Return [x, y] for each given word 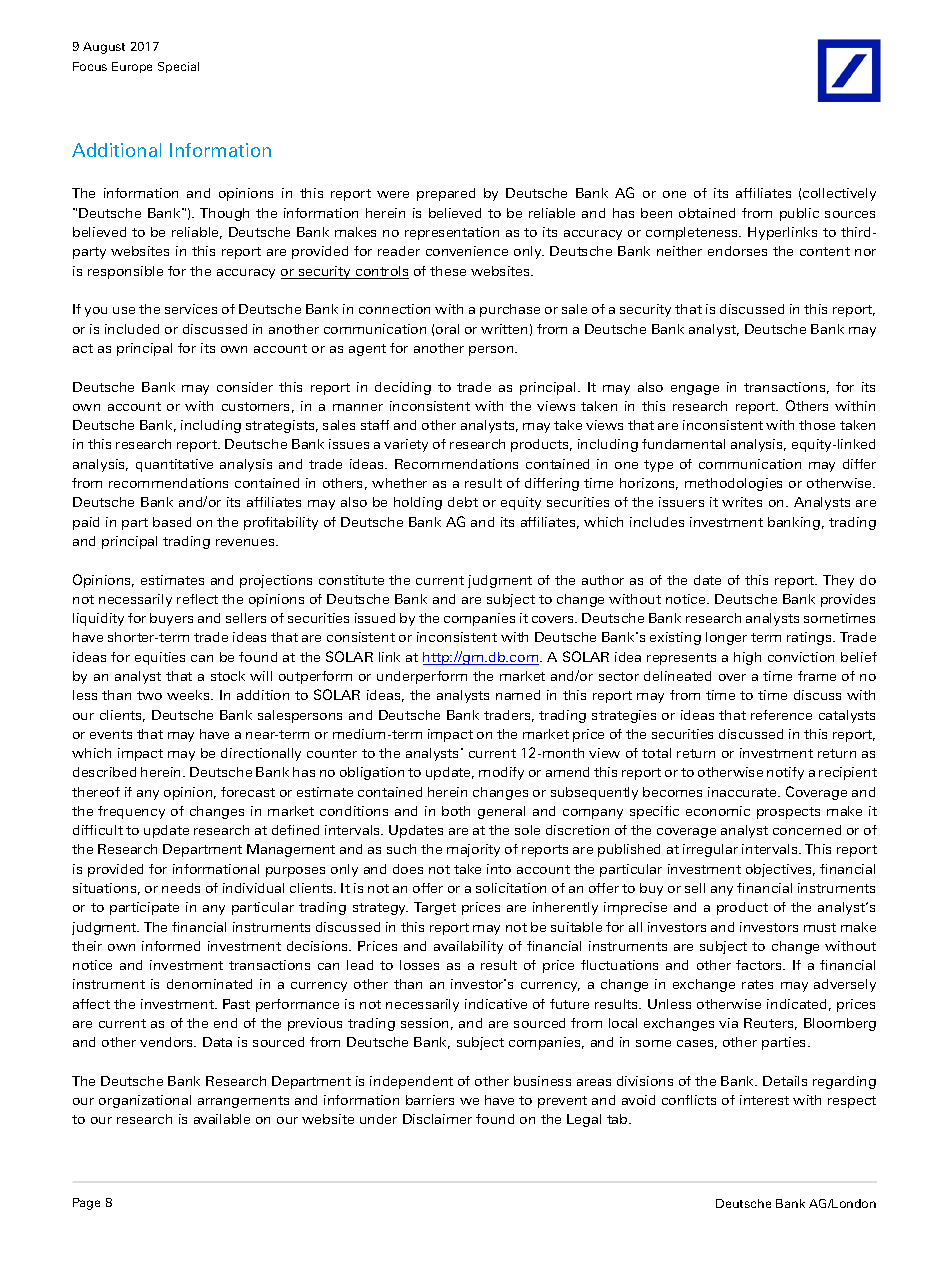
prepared [446, 194]
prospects [788, 813]
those [817, 425]
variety [406, 445]
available [222, 1119]
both [456, 811]
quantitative [174, 465]
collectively [839, 194]
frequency [131, 812]
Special [178, 67]
